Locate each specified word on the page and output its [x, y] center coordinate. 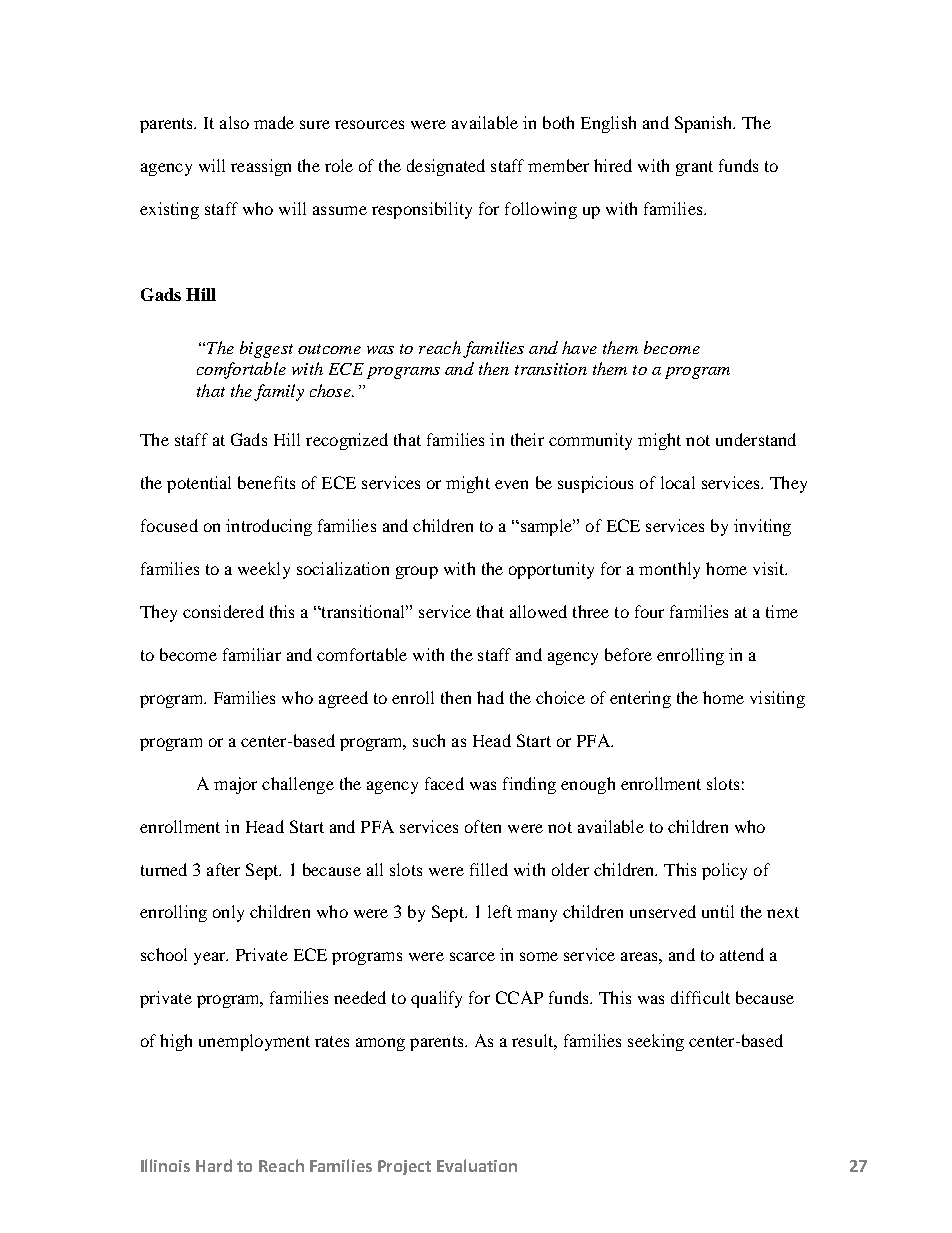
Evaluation [477, 1165]
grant [694, 168]
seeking [656, 1042]
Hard [214, 1165]
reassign [261, 167]
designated [446, 167]
